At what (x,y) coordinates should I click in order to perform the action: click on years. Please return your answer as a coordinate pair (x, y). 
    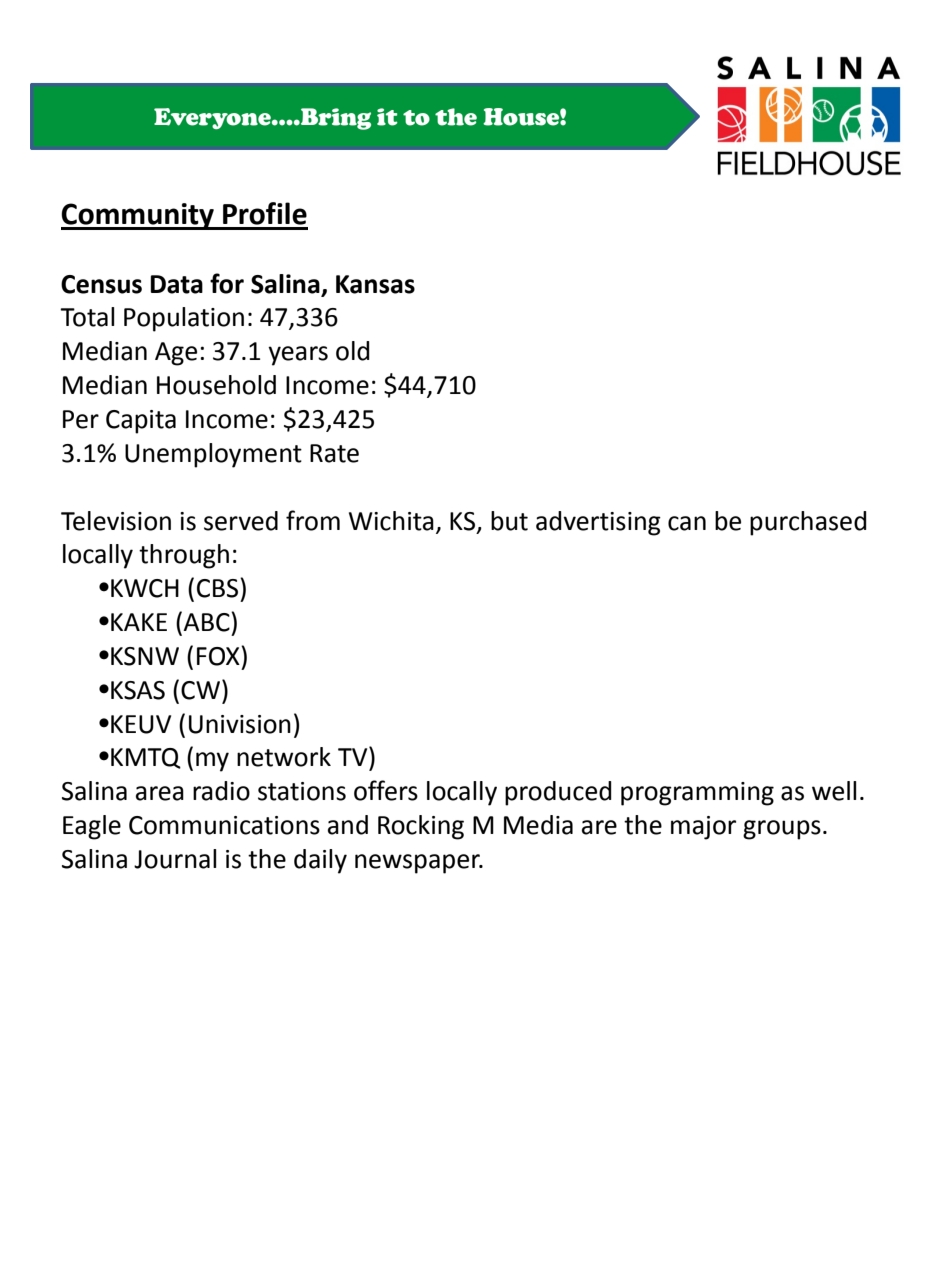
    Looking at the image, I should click on (298, 356).
